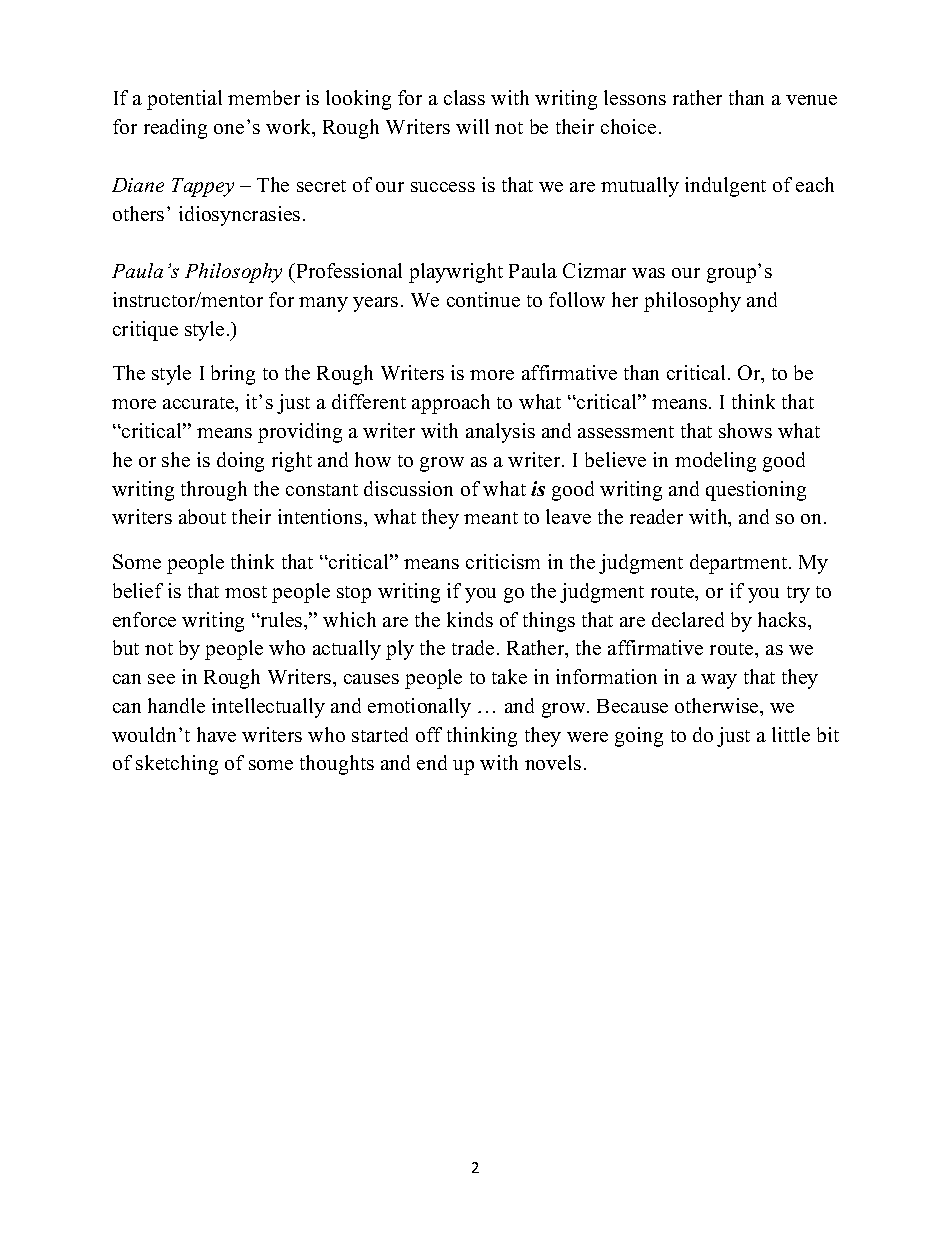 This image has height=1233, width=952. What do you see at coordinates (216, 734) in the image?
I see `have` at bounding box center [216, 734].
